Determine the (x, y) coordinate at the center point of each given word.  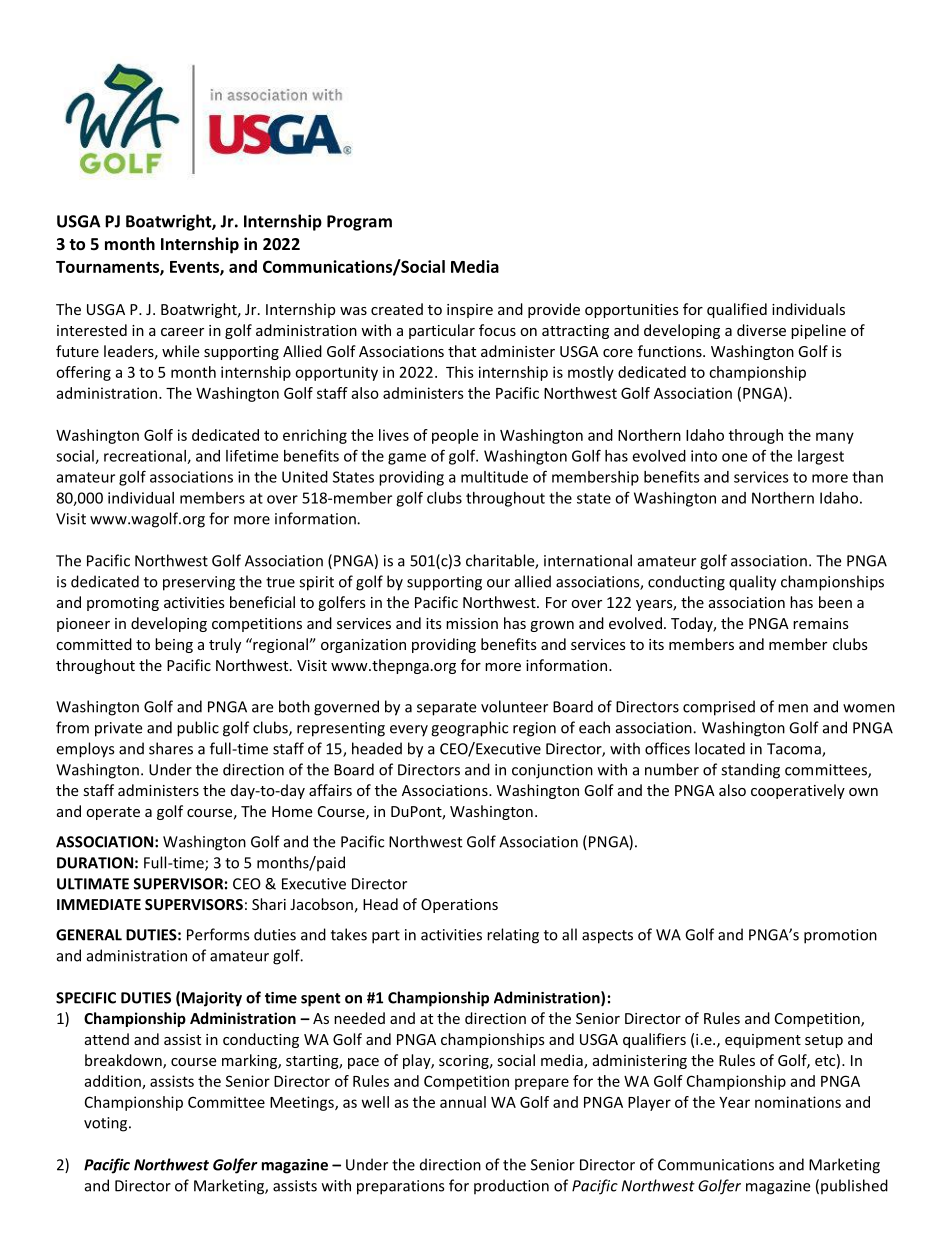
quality (752, 583)
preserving (199, 583)
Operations (459, 906)
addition (113, 1082)
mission (472, 623)
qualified (737, 310)
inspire (470, 311)
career (182, 332)
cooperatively (798, 791)
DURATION (95, 863)
